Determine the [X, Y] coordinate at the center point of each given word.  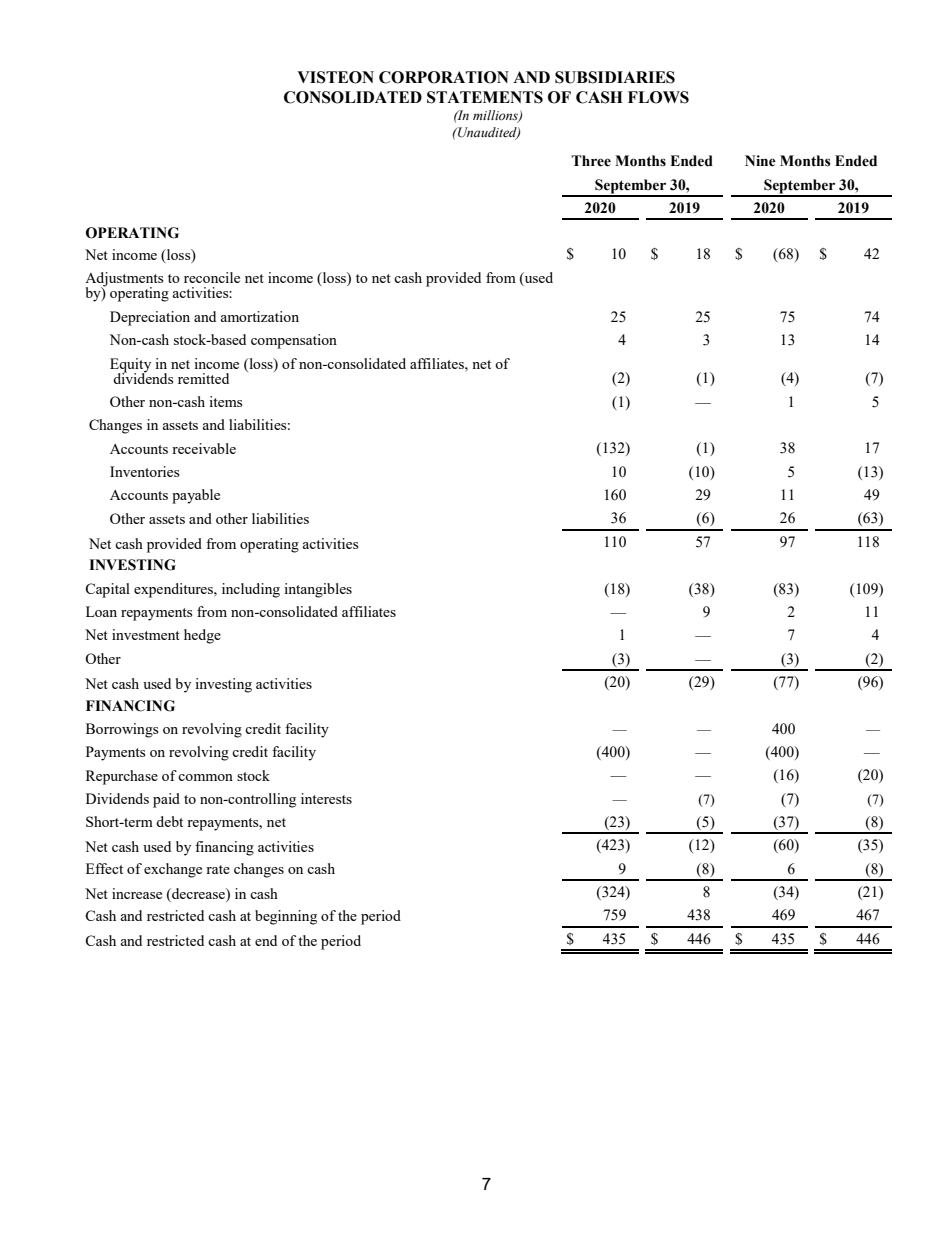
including [251, 590]
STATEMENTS [485, 97]
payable [196, 496]
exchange [173, 870]
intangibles [318, 590]
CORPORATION [444, 77]
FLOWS [658, 97]
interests [326, 798]
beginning [286, 917]
